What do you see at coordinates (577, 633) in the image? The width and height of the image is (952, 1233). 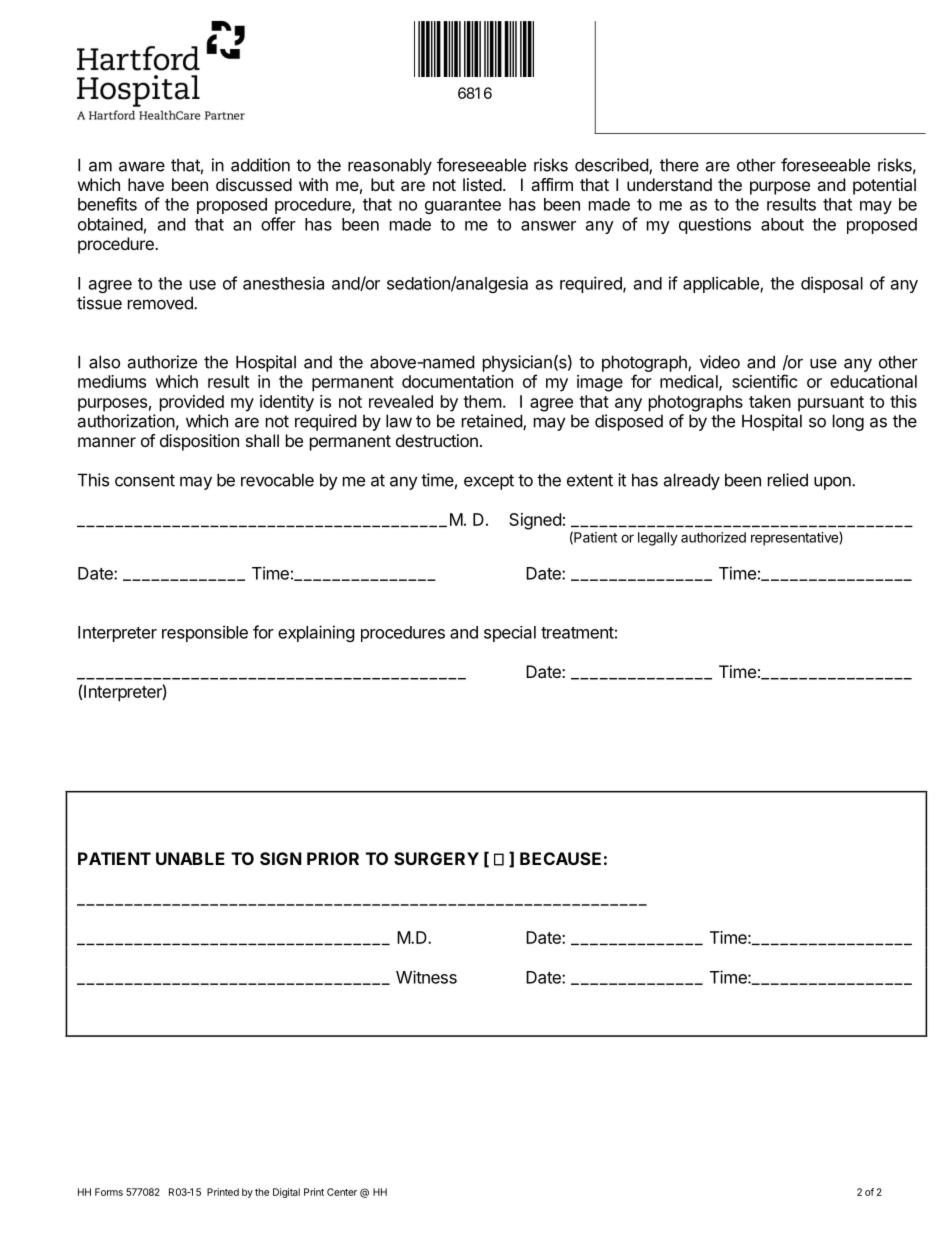 I see `treatment` at bounding box center [577, 633].
